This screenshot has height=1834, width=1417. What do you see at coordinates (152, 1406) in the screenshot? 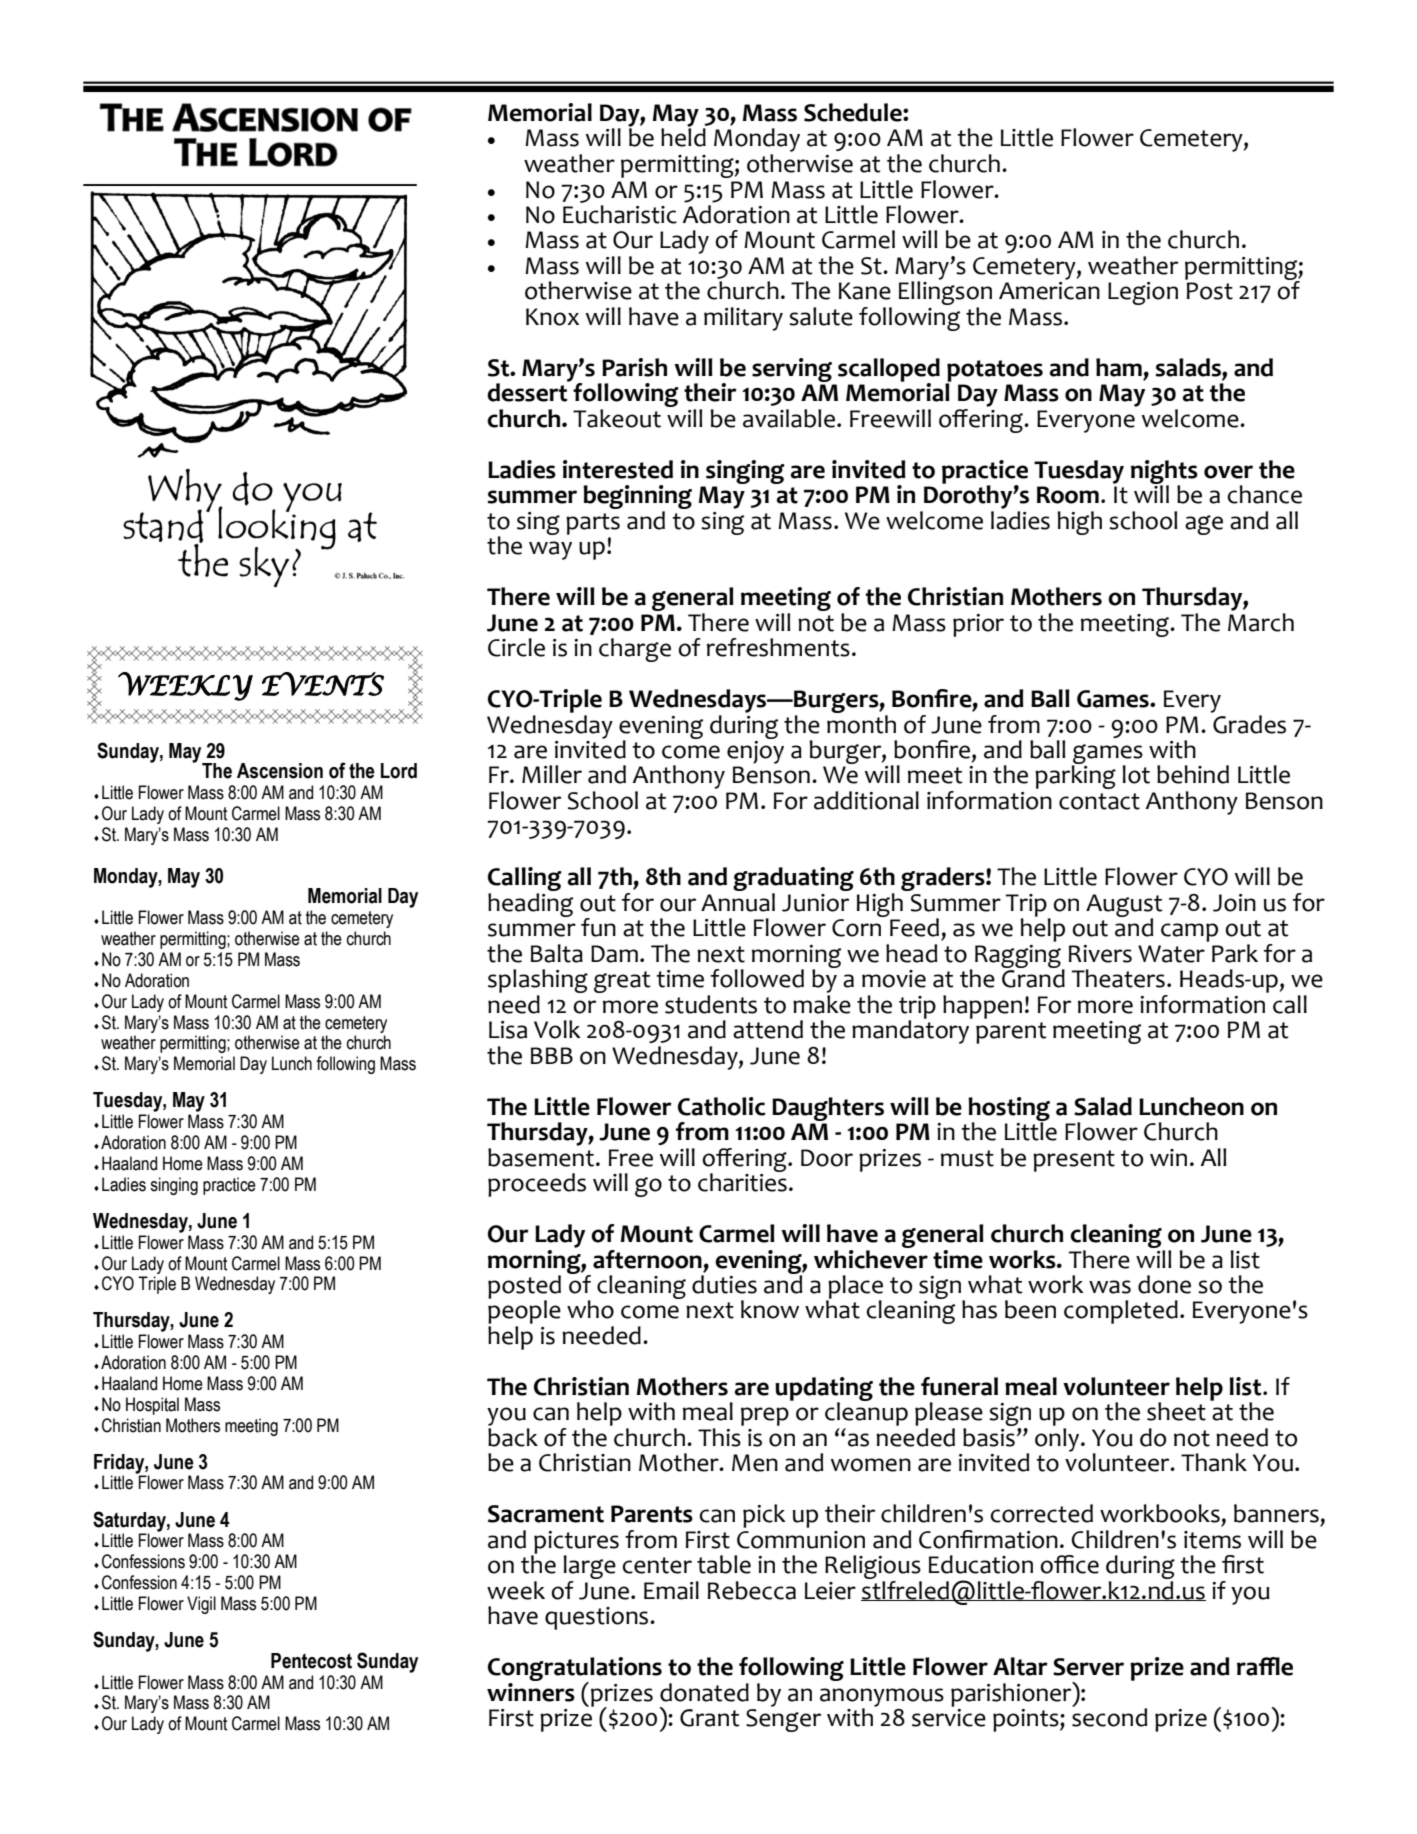
I see `Hospital` at bounding box center [152, 1406].
